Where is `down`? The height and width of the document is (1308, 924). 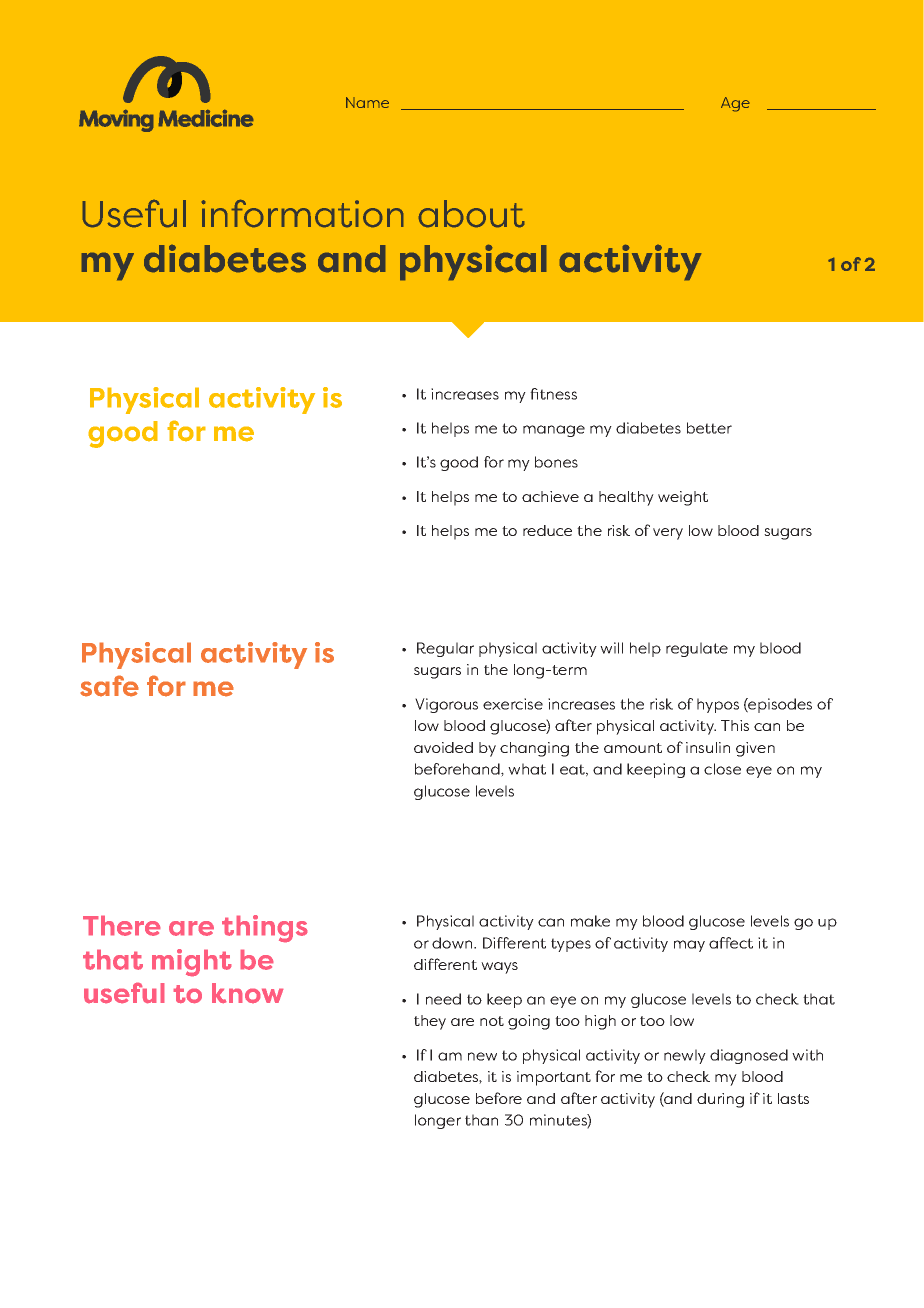 down is located at coordinates (453, 943).
